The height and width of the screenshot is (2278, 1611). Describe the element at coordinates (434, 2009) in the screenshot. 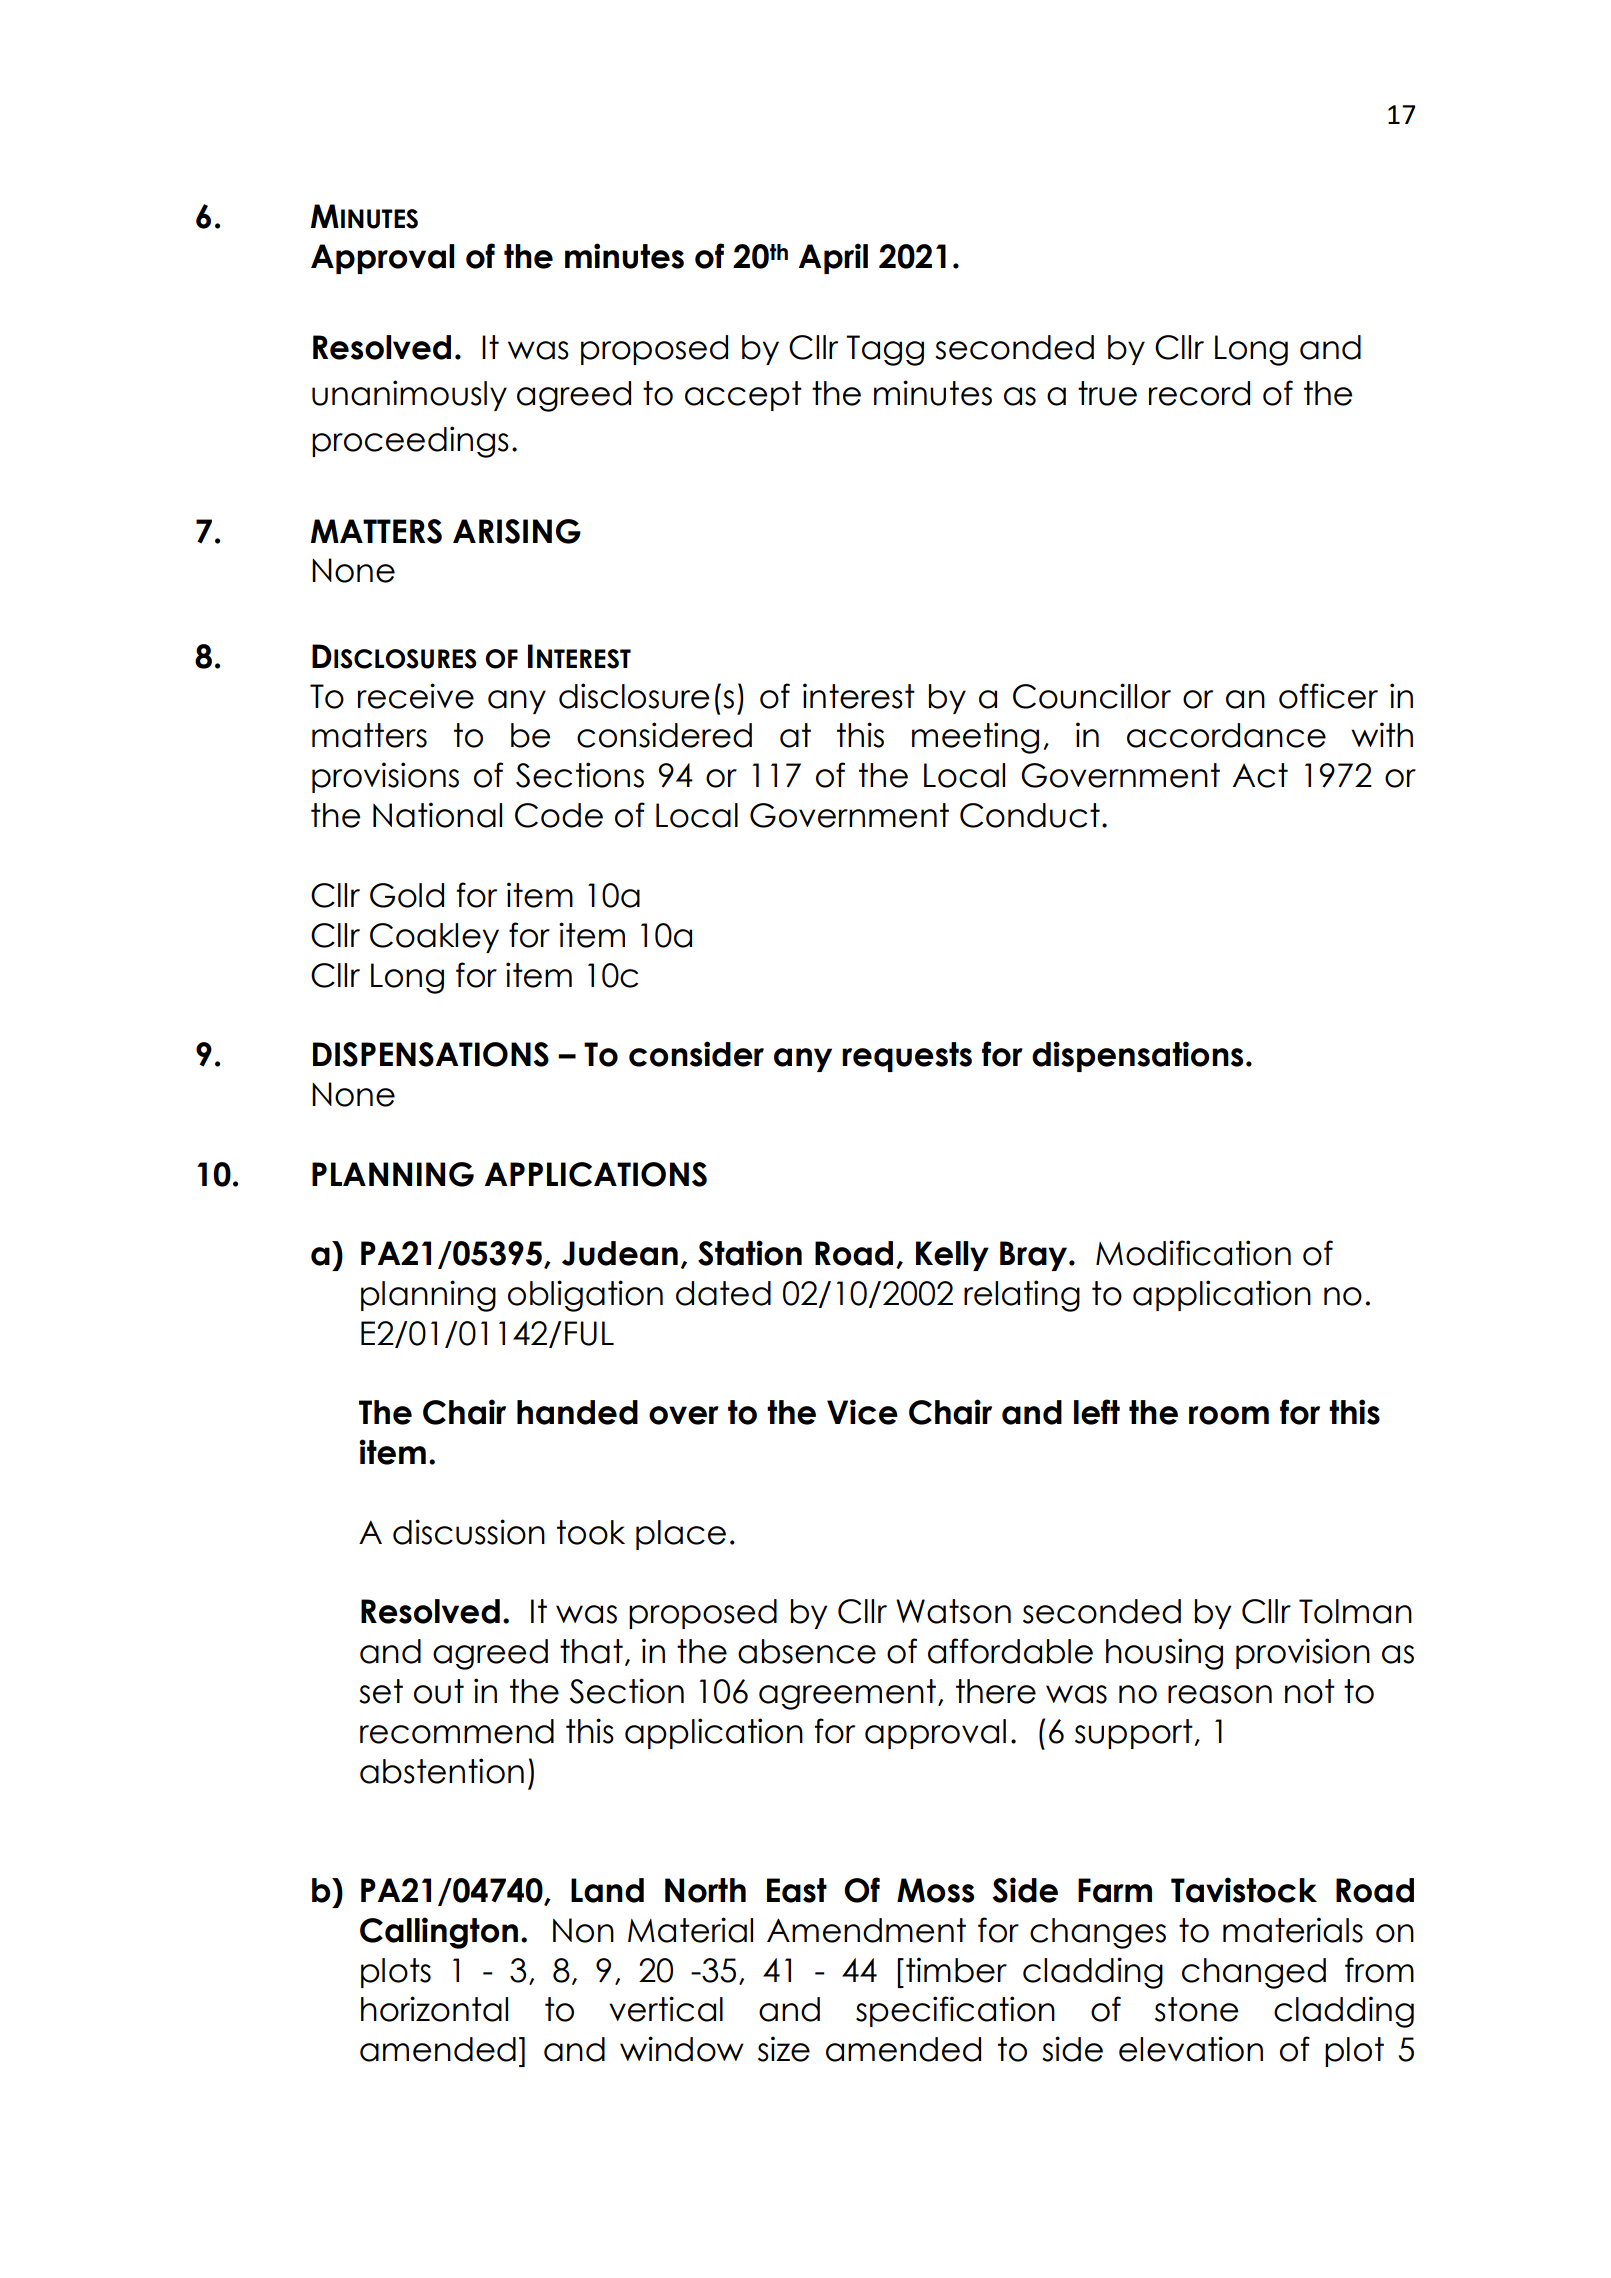

I see `horizontal` at that location.
